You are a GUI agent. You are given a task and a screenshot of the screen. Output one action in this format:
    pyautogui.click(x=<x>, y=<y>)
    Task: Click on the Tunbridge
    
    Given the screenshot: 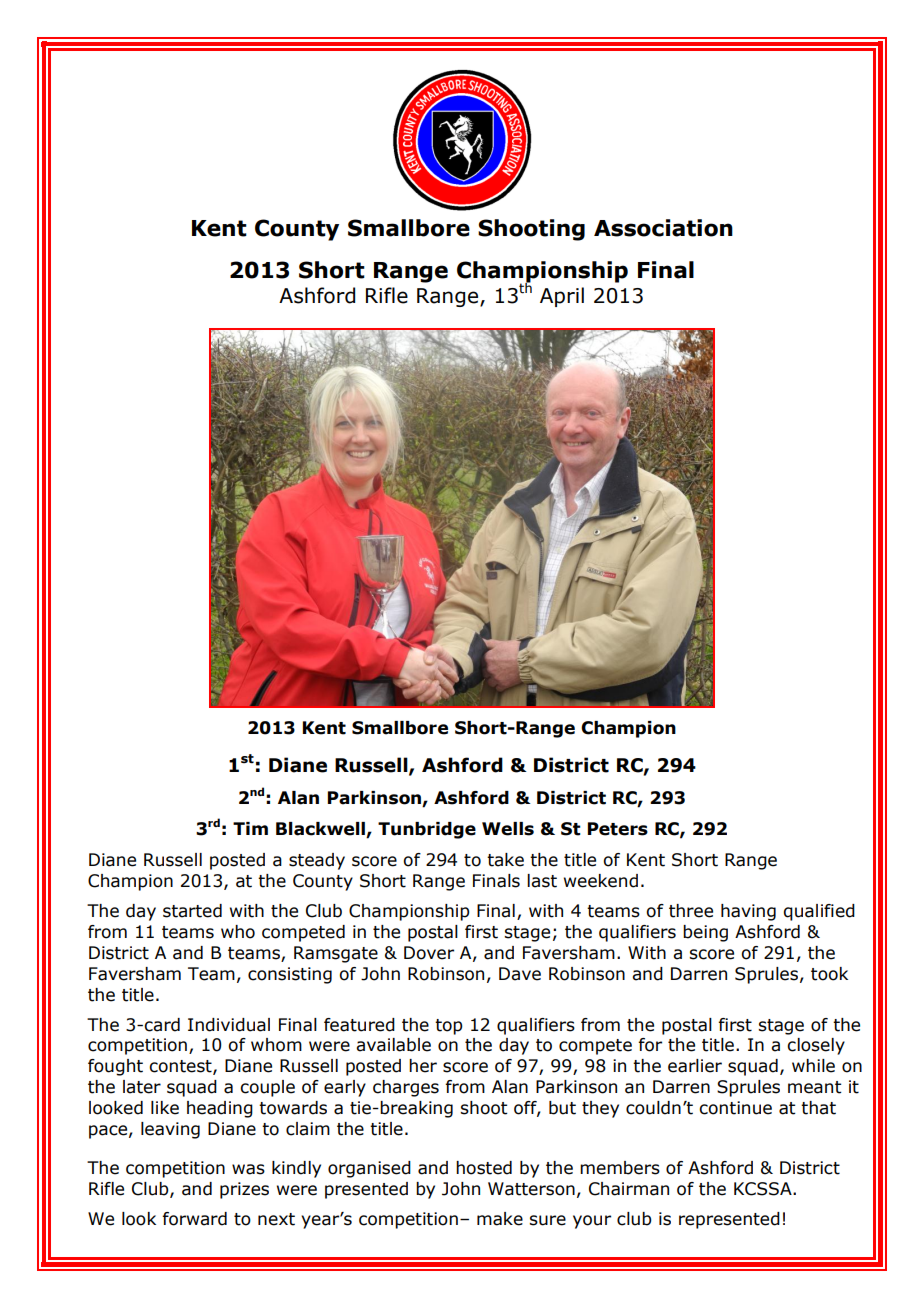 What is the action you would take?
    pyautogui.click(x=427, y=830)
